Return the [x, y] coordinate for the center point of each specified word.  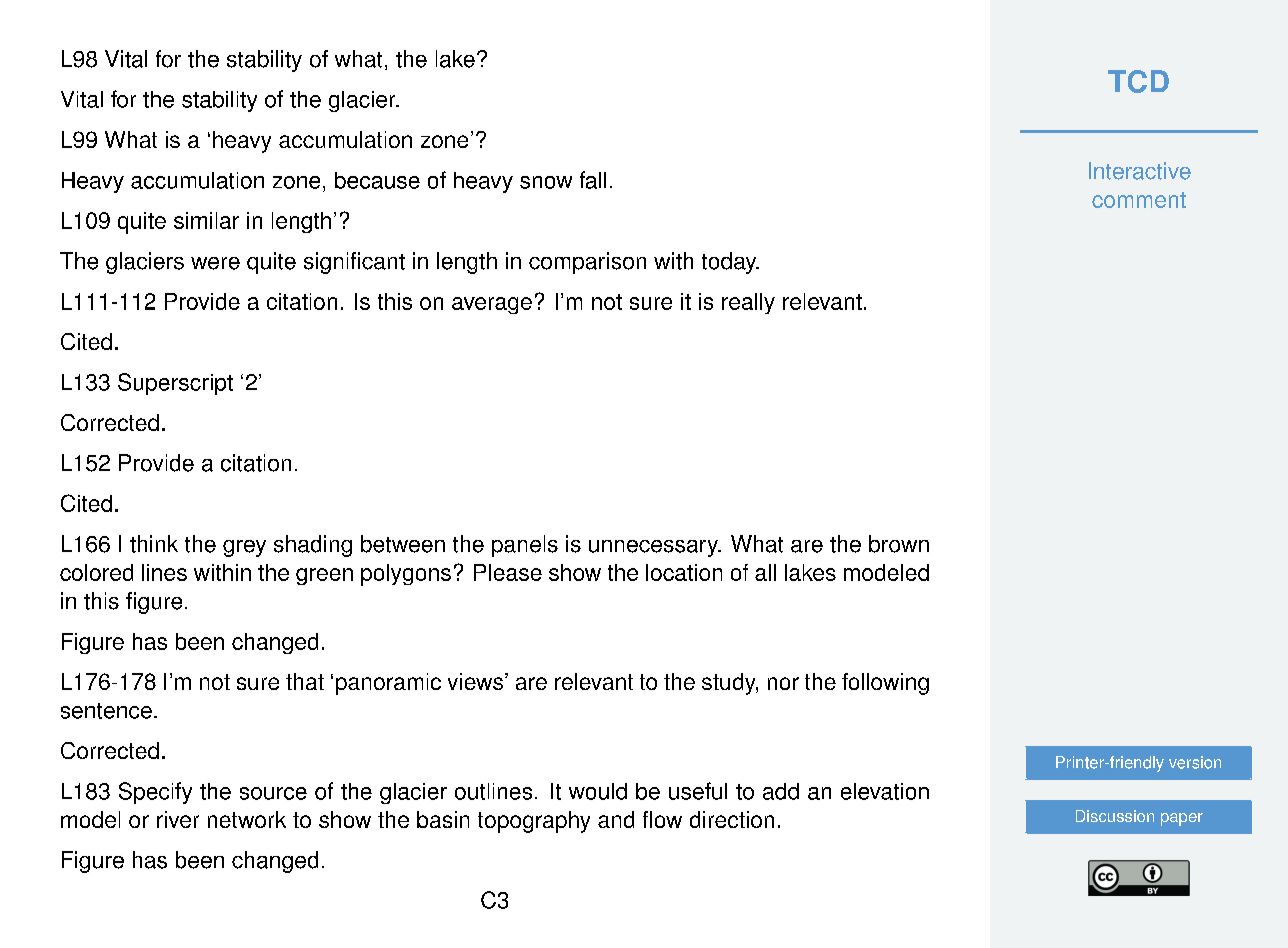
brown [899, 544]
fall [593, 180]
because [377, 180]
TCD [1138, 81]
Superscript [175, 384]
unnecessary [654, 548]
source [273, 793]
